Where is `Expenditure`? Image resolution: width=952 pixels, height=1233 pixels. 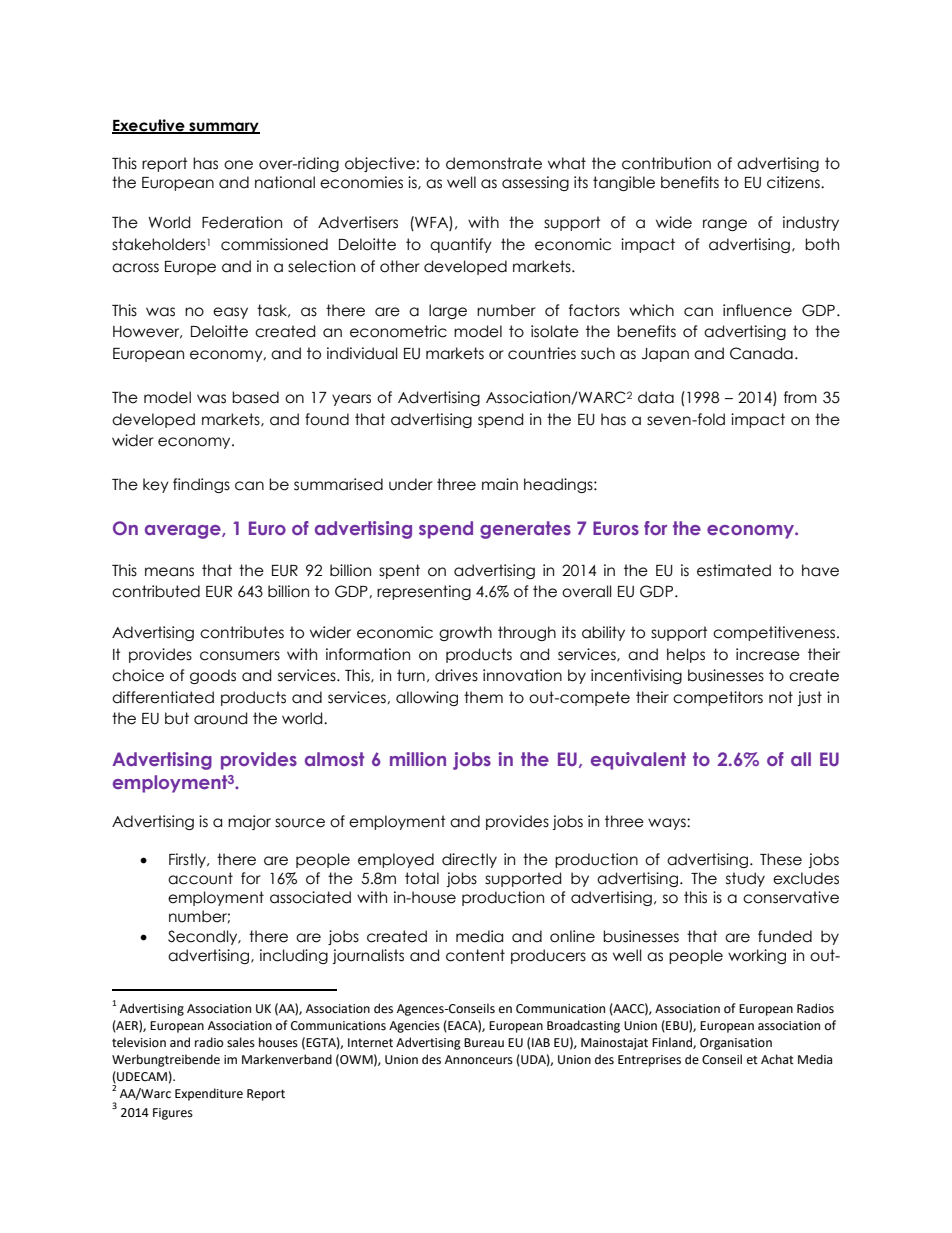
Expenditure is located at coordinates (209, 1094).
